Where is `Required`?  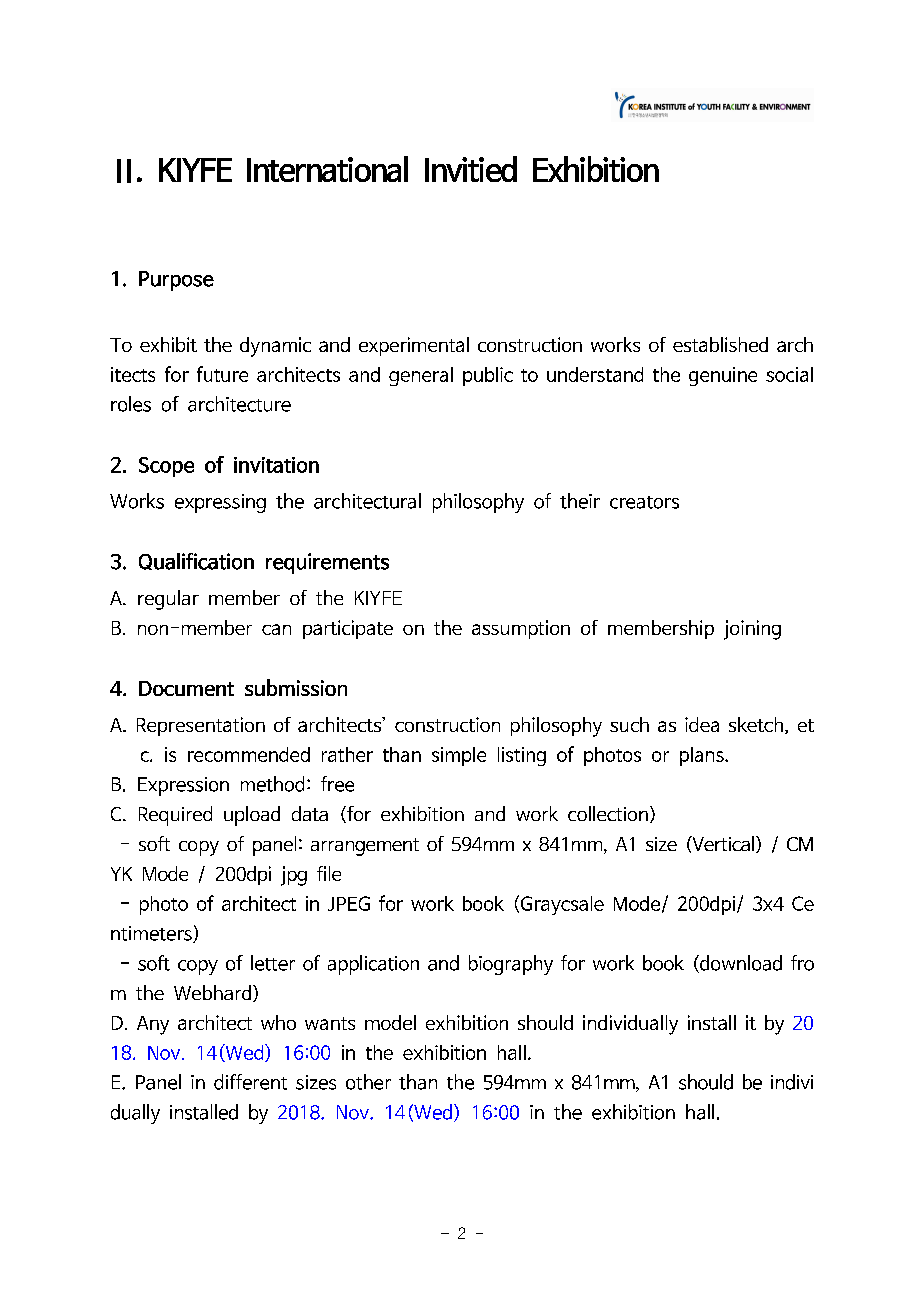 Required is located at coordinates (175, 816).
